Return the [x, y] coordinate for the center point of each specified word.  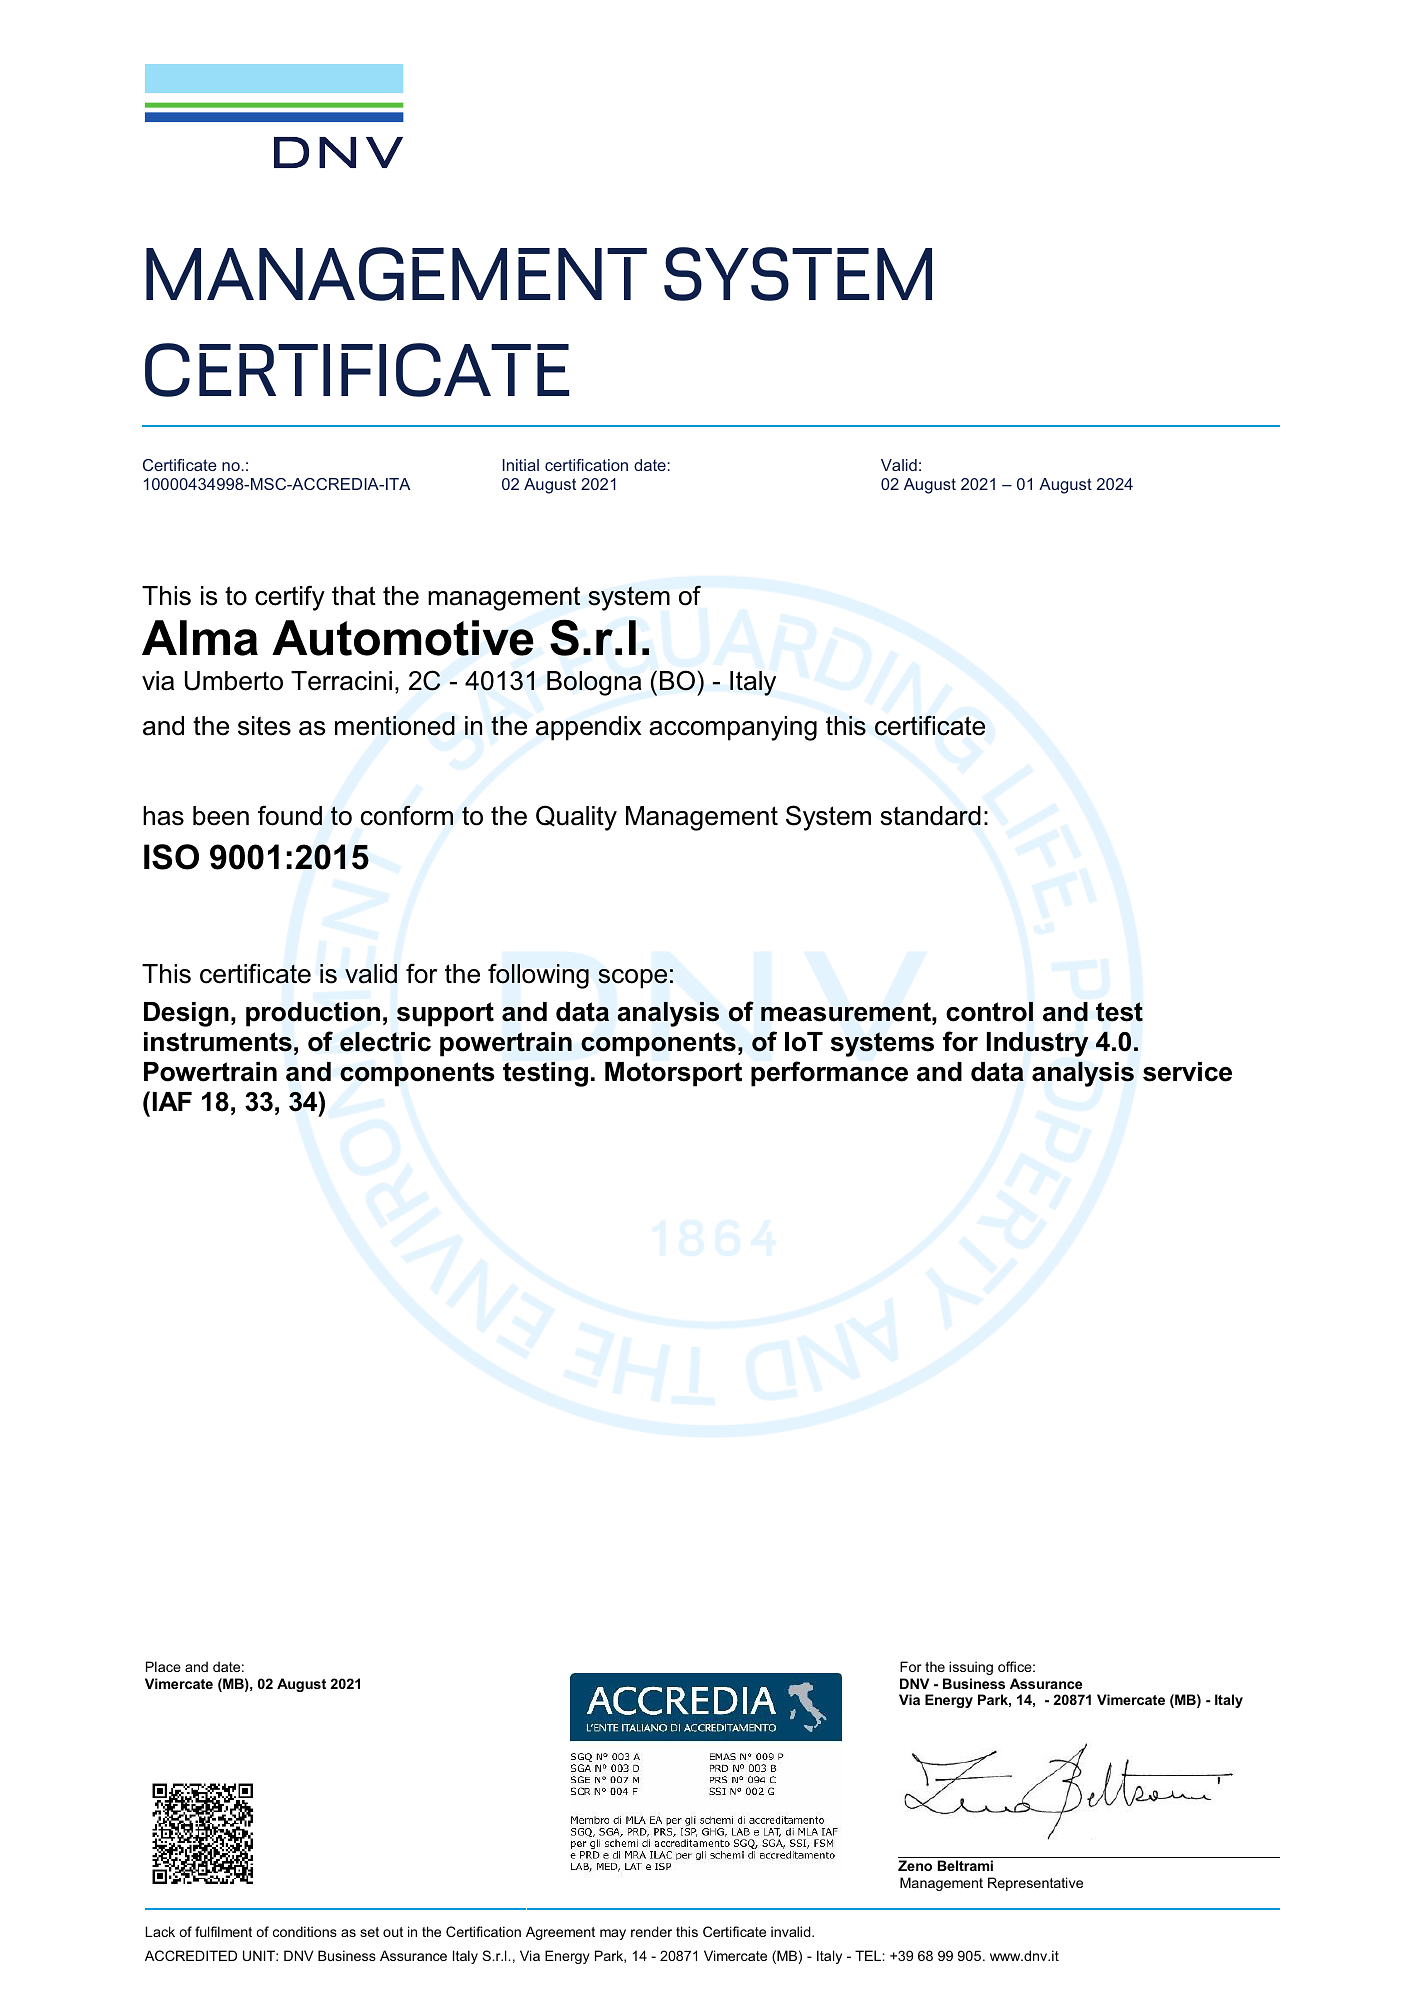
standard [930, 816]
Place [163, 1666]
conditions [305, 1931]
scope [632, 979]
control [989, 1012]
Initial [521, 465]
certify [290, 598]
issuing [971, 1668]
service [1187, 1072]
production [313, 1014]
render [651, 1931]
